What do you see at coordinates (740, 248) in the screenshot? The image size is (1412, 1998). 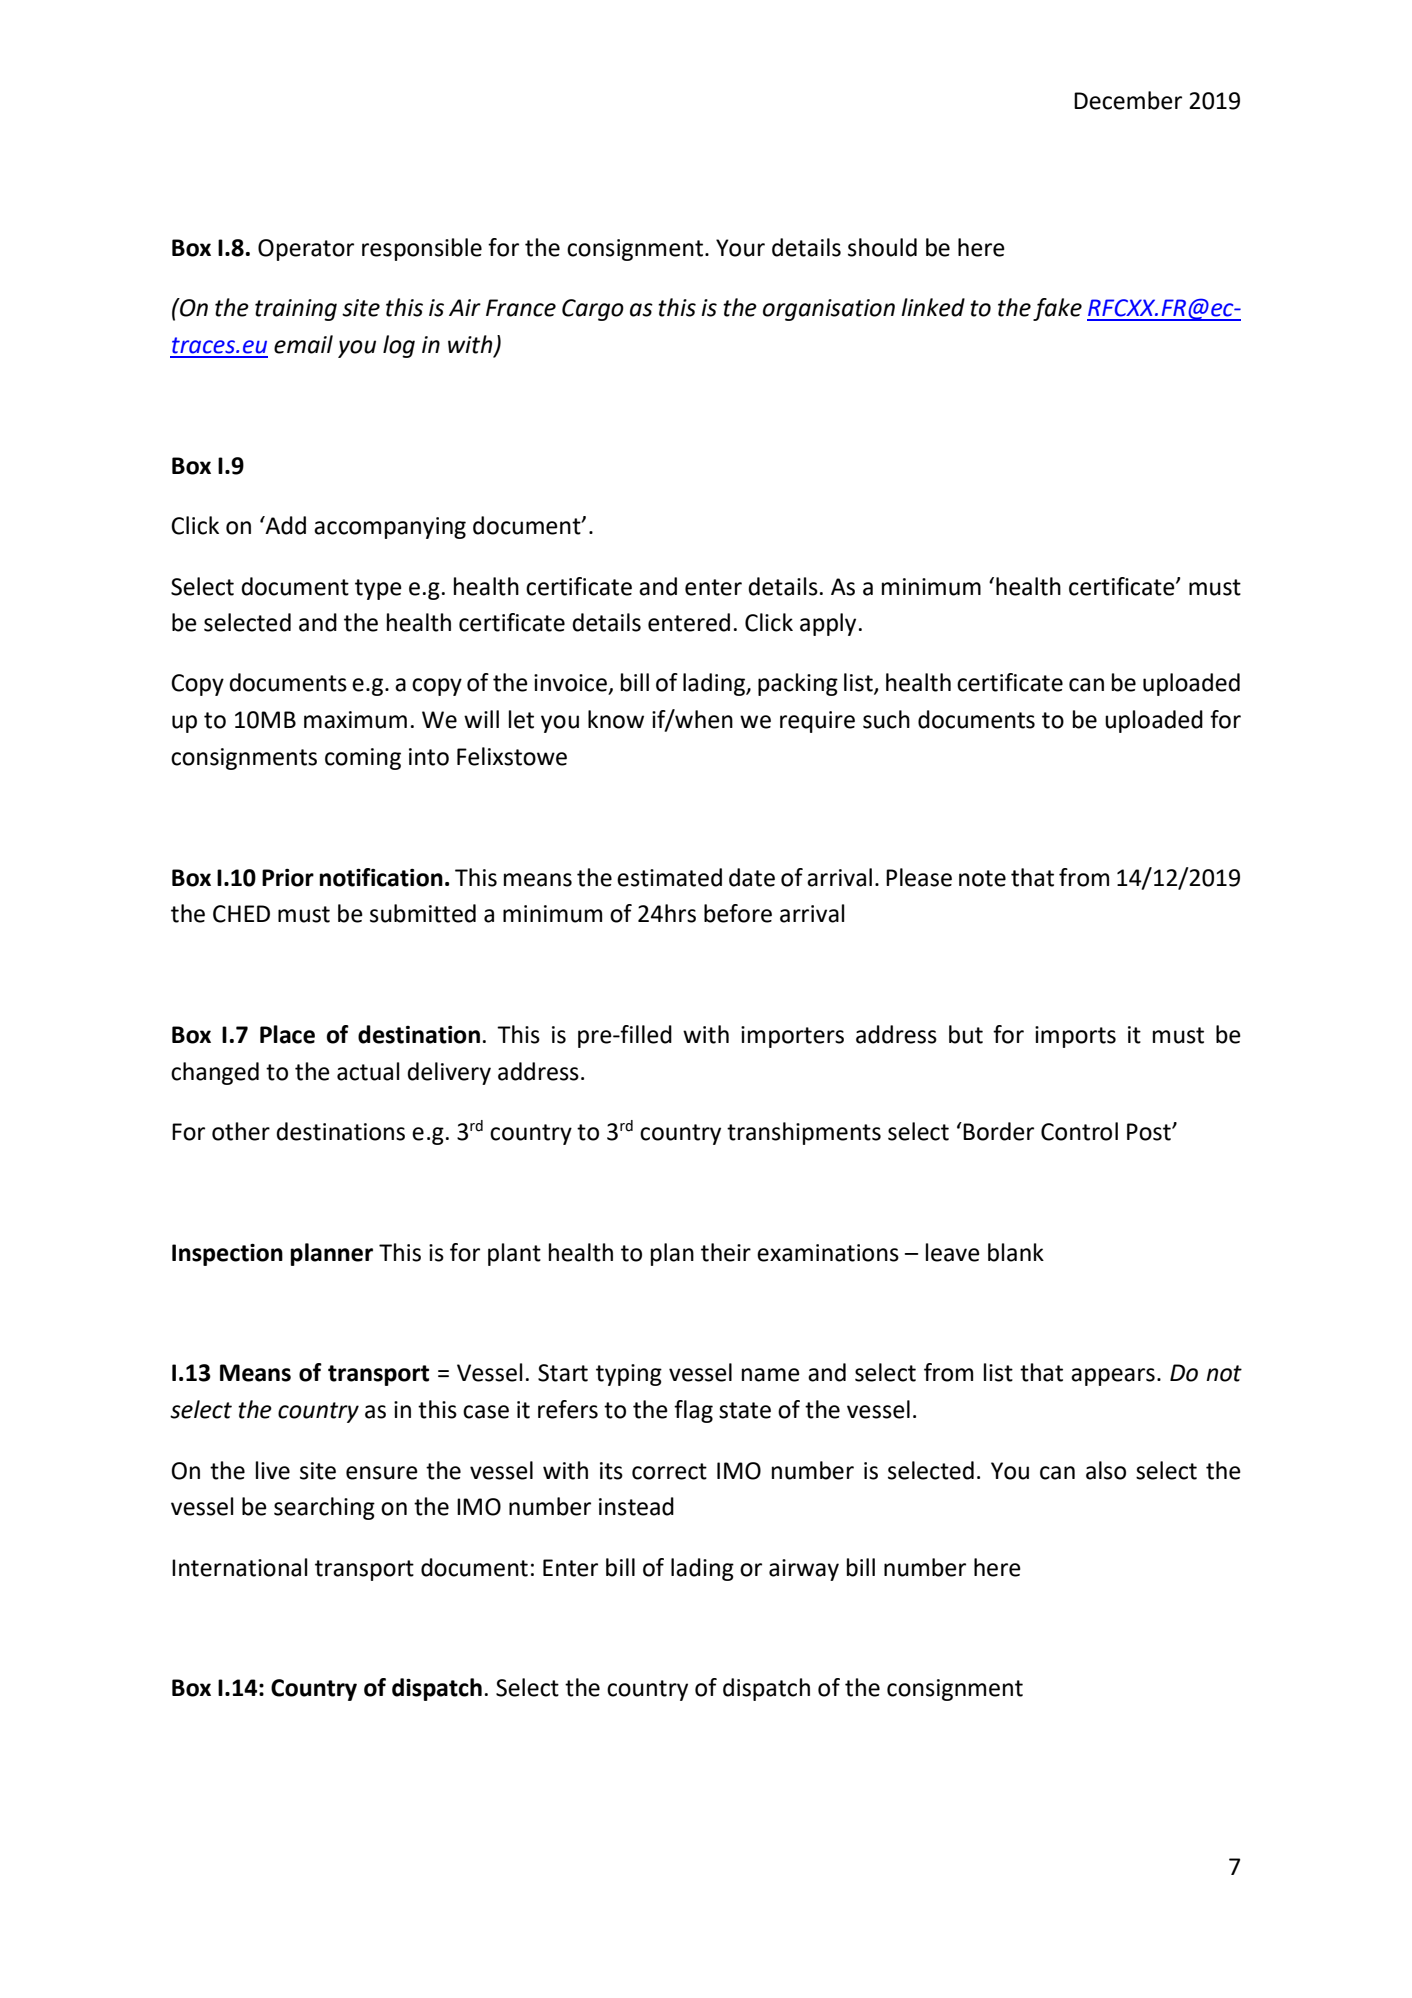 I see `Your` at bounding box center [740, 248].
